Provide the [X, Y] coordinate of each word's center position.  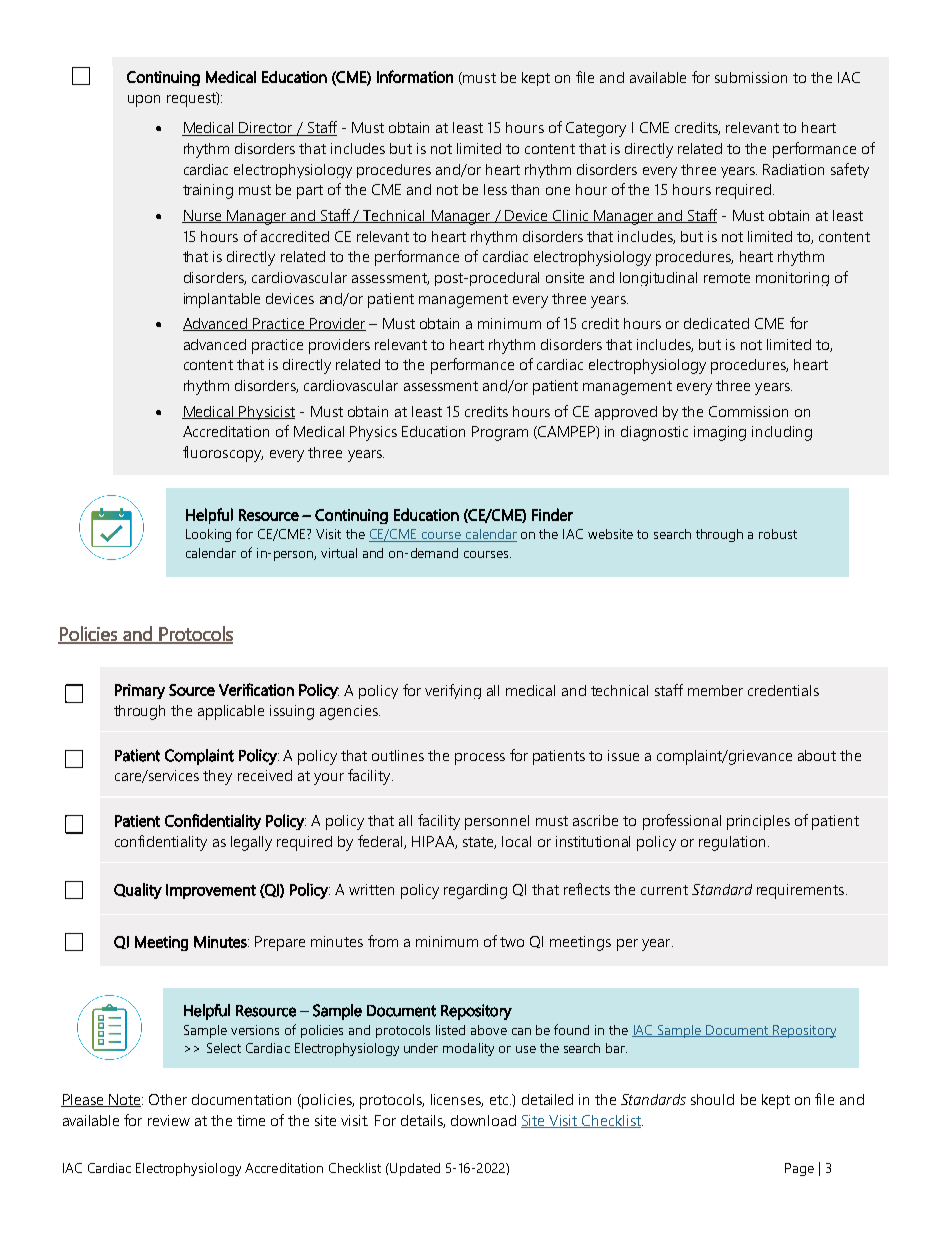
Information [415, 76]
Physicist [266, 413]
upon [144, 101]
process [480, 759]
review [169, 1120]
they [217, 777]
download [483, 1120]
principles [758, 822]
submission [751, 77]
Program [500, 433]
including [782, 433]
